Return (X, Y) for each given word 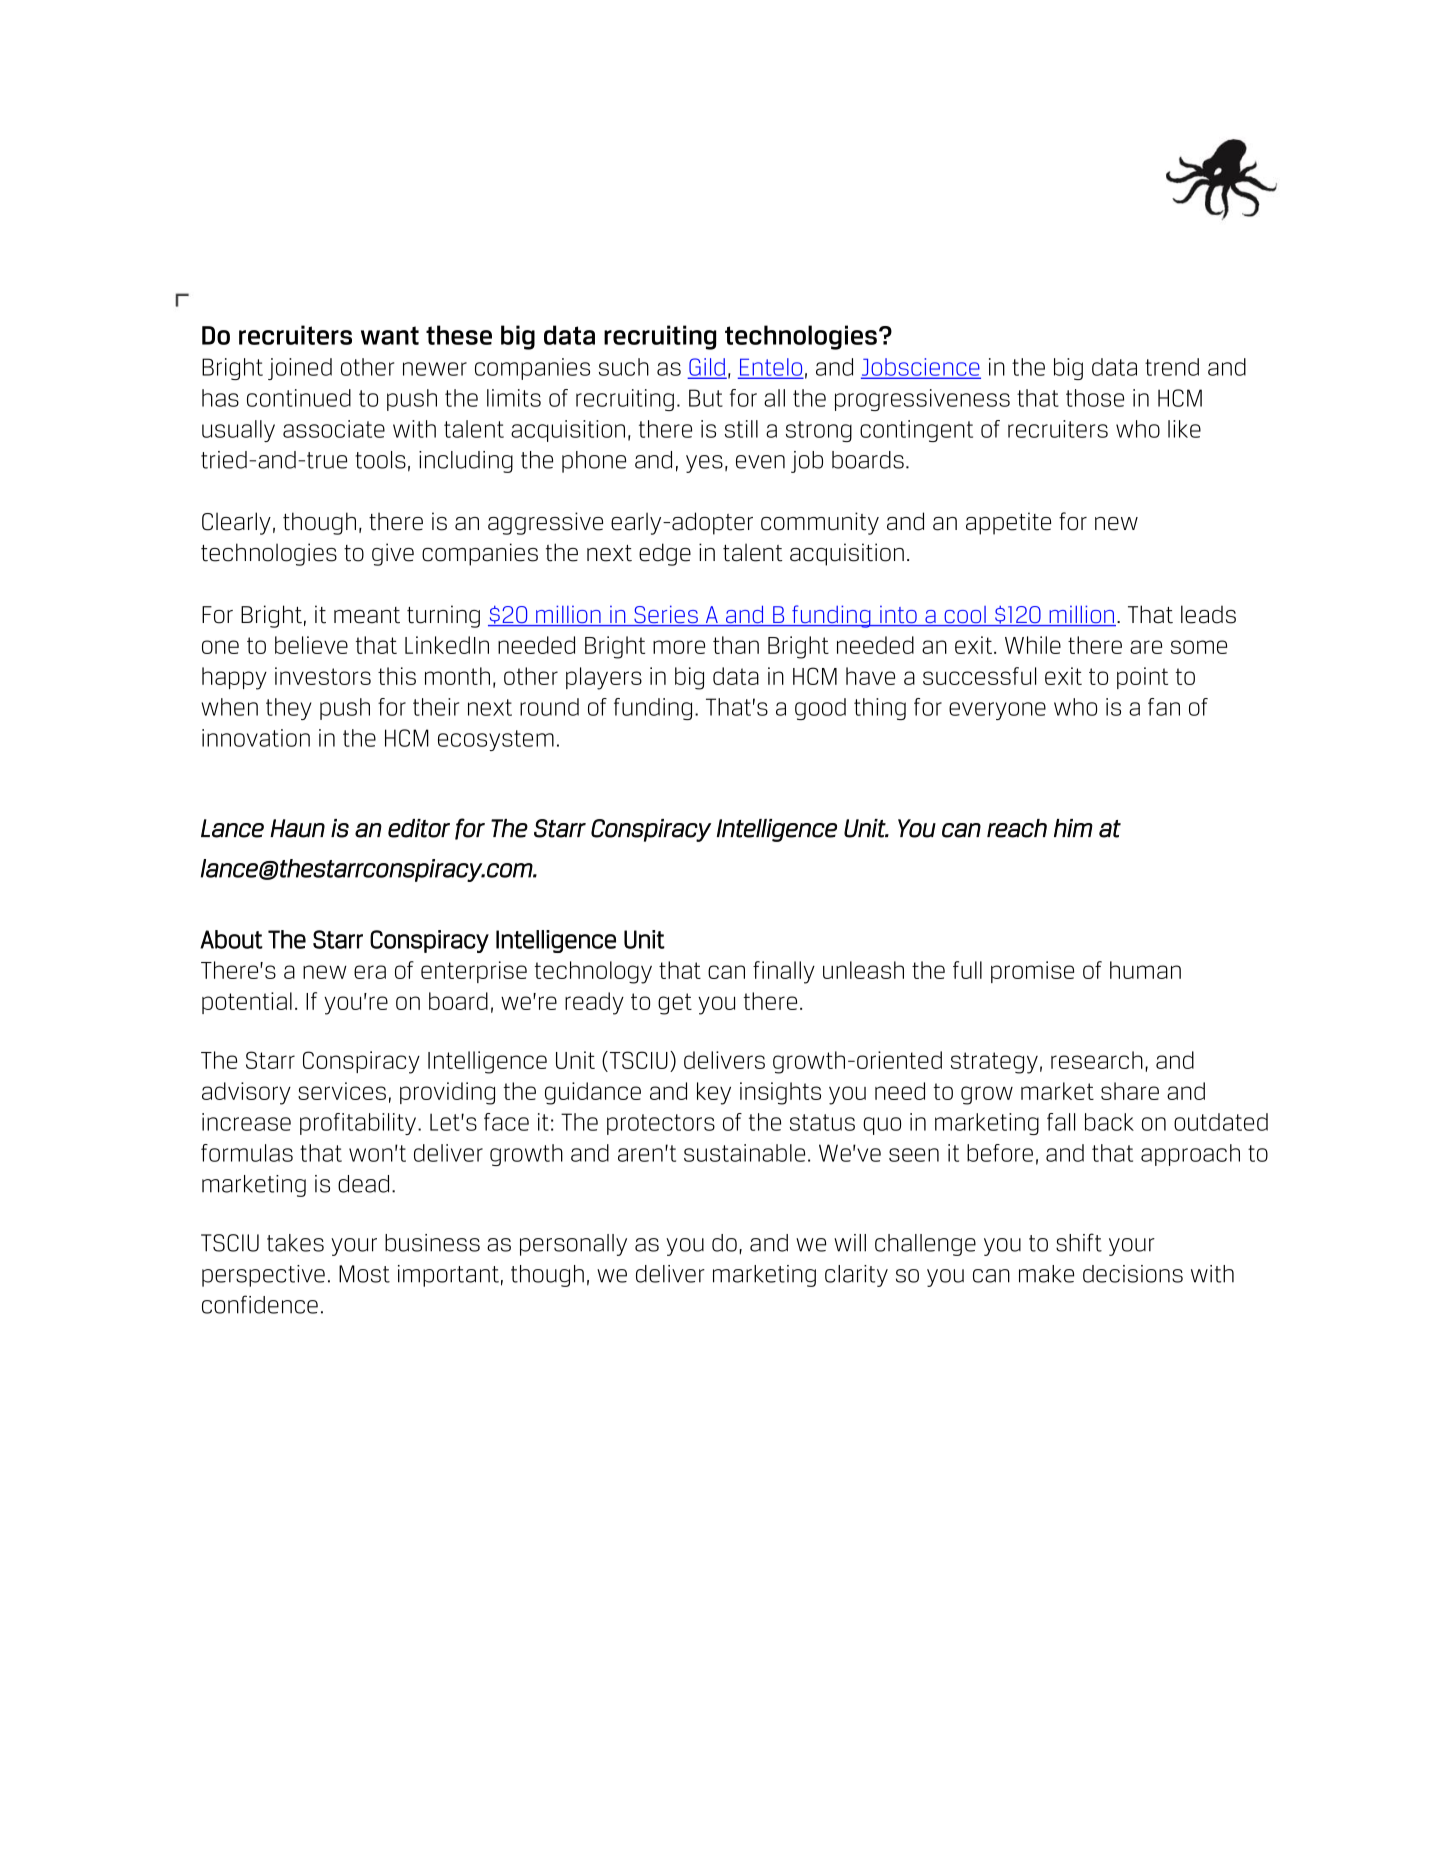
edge (665, 554)
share (1130, 1091)
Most (364, 1274)
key (714, 1093)
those (1095, 398)
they (288, 709)
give (393, 554)
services (342, 1091)
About (231, 939)
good (820, 709)
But (706, 398)
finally (784, 972)
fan (1164, 707)
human (1145, 970)
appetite (1008, 523)
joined (300, 369)
